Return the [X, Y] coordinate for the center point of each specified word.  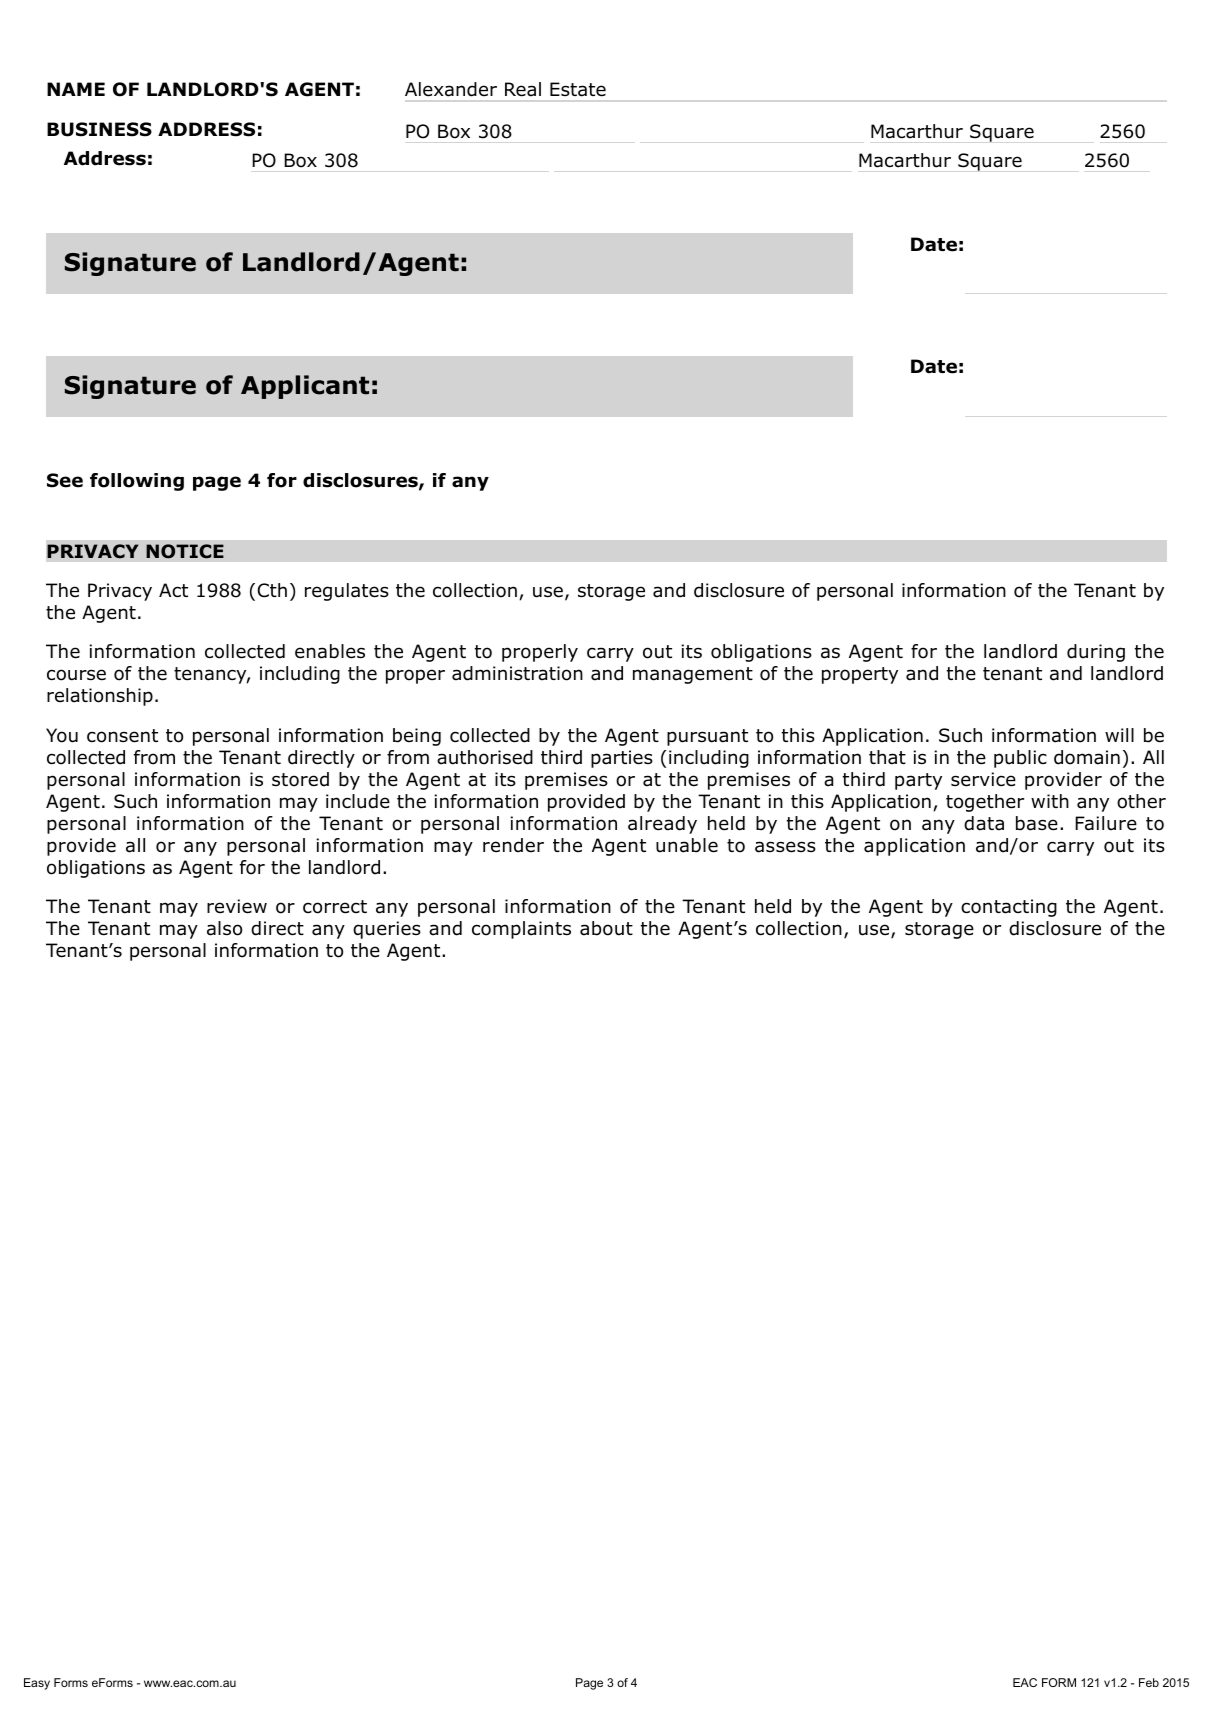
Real [523, 89]
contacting [1009, 908]
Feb [1149, 1682]
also [224, 928]
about [606, 928]
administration [517, 673]
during [1096, 653]
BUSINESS [99, 129]
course [76, 675]
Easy [37, 1684]
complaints [521, 930]
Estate [578, 89]
